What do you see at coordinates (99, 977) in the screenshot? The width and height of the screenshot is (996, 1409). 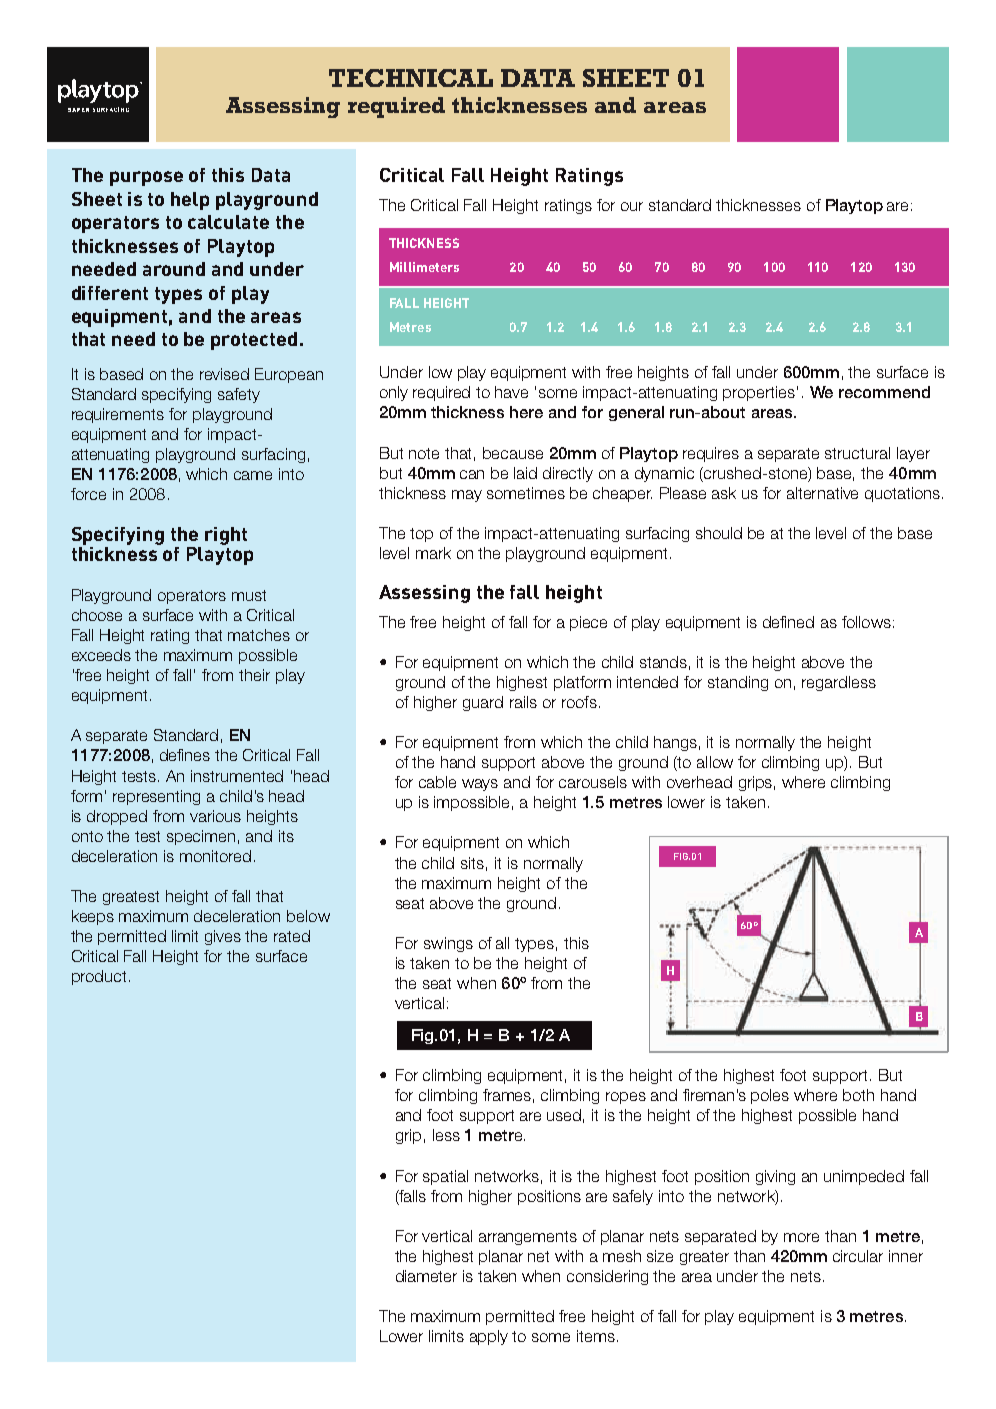 I see `product` at bounding box center [99, 977].
